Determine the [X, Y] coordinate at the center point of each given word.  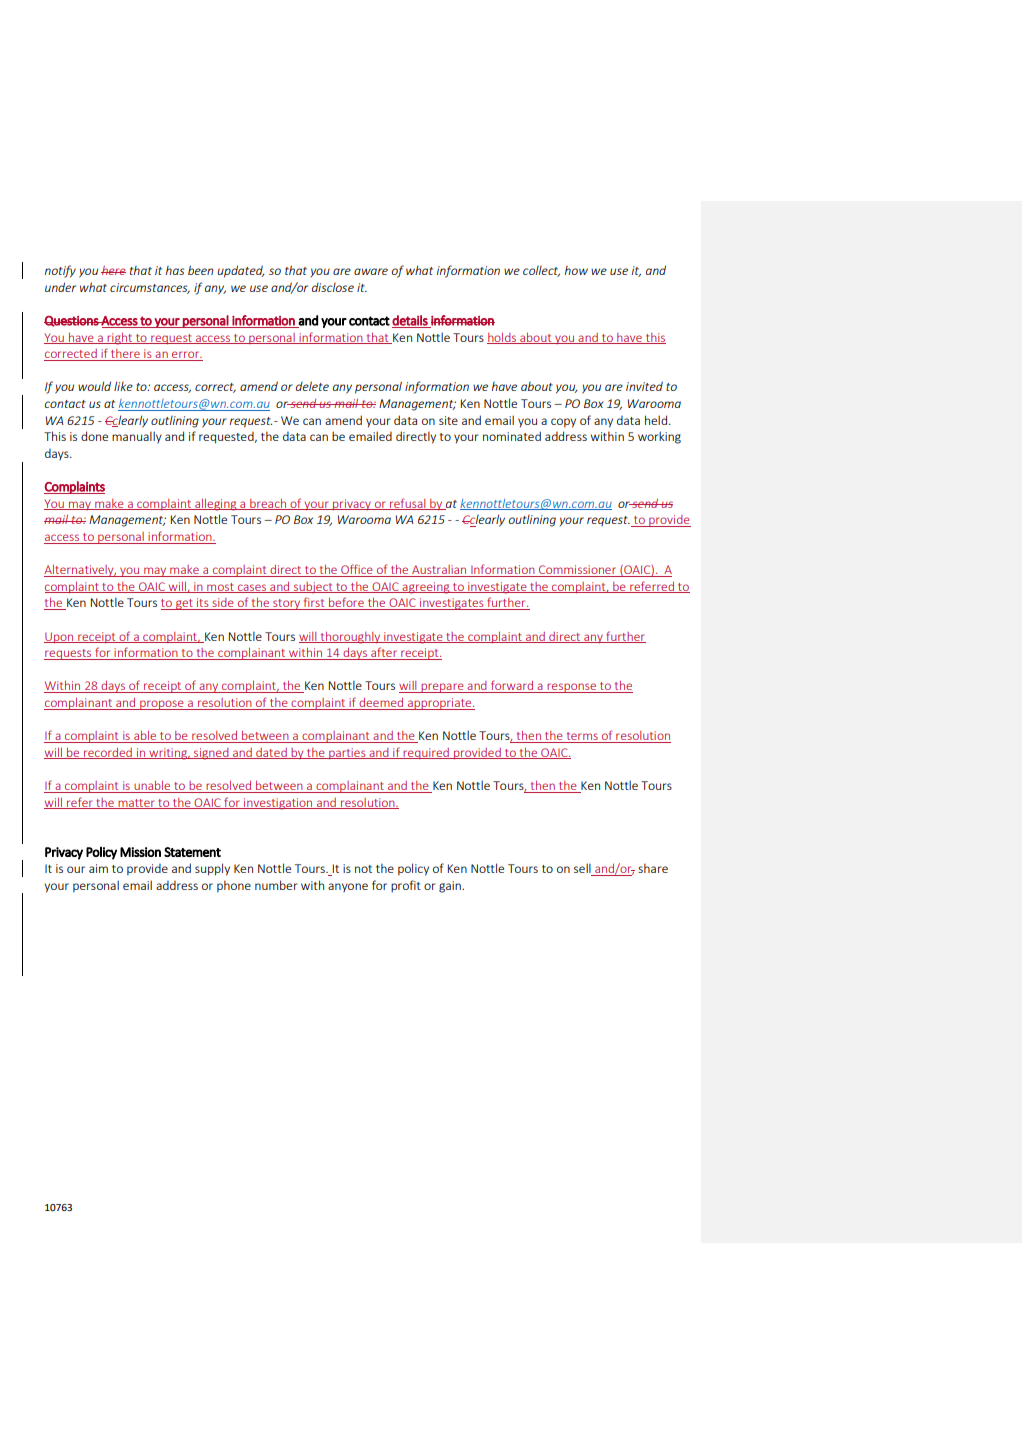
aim [98, 868]
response [572, 688]
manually [137, 437]
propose [162, 705]
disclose [333, 287]
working [659, 437]
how [576, 270]
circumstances [150, 288]
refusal [408, 504]
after [384, 653]
